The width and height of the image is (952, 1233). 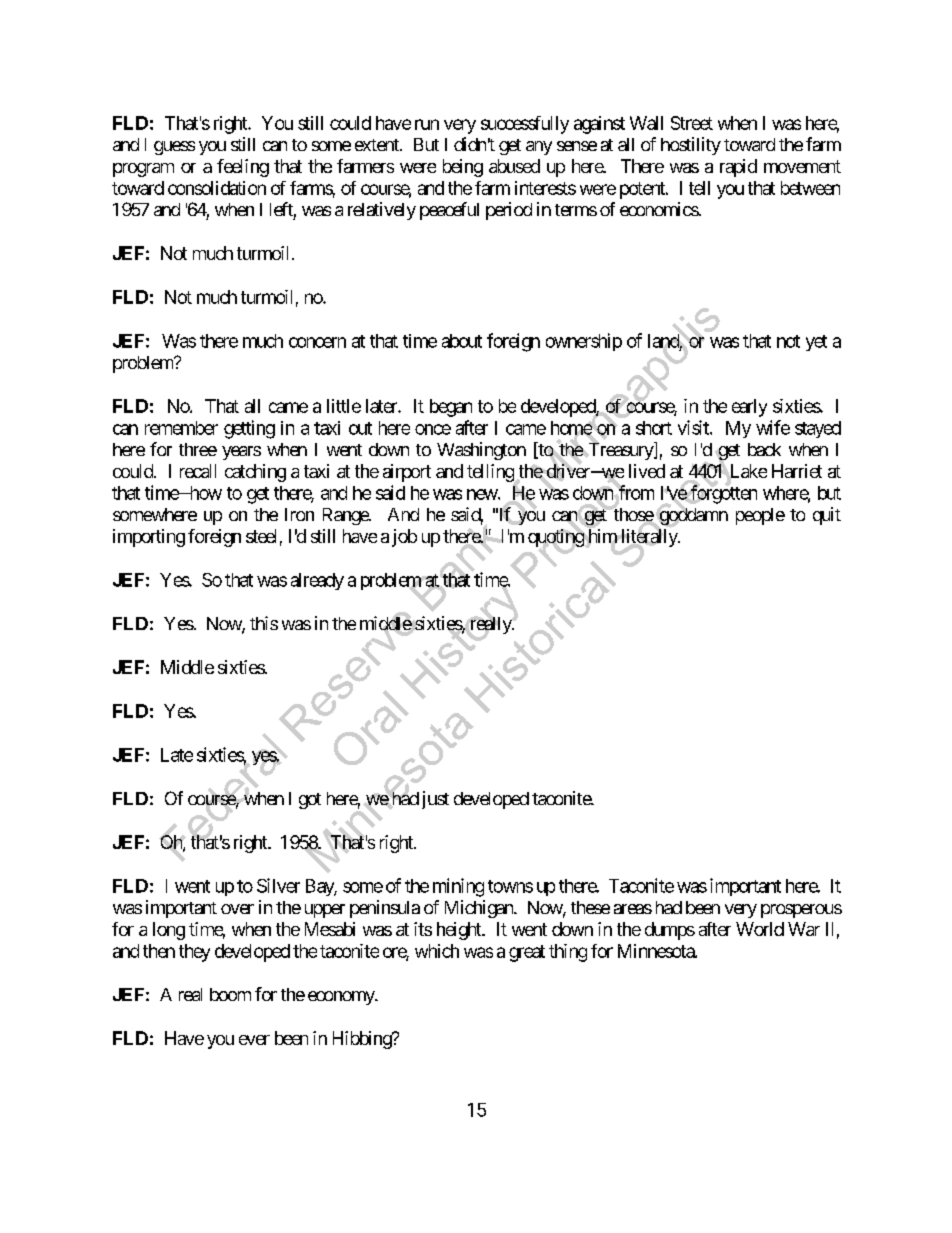 What do you see at coordinates (462, 341) in the image?
I see `about` at bounding box center [462, 341].
